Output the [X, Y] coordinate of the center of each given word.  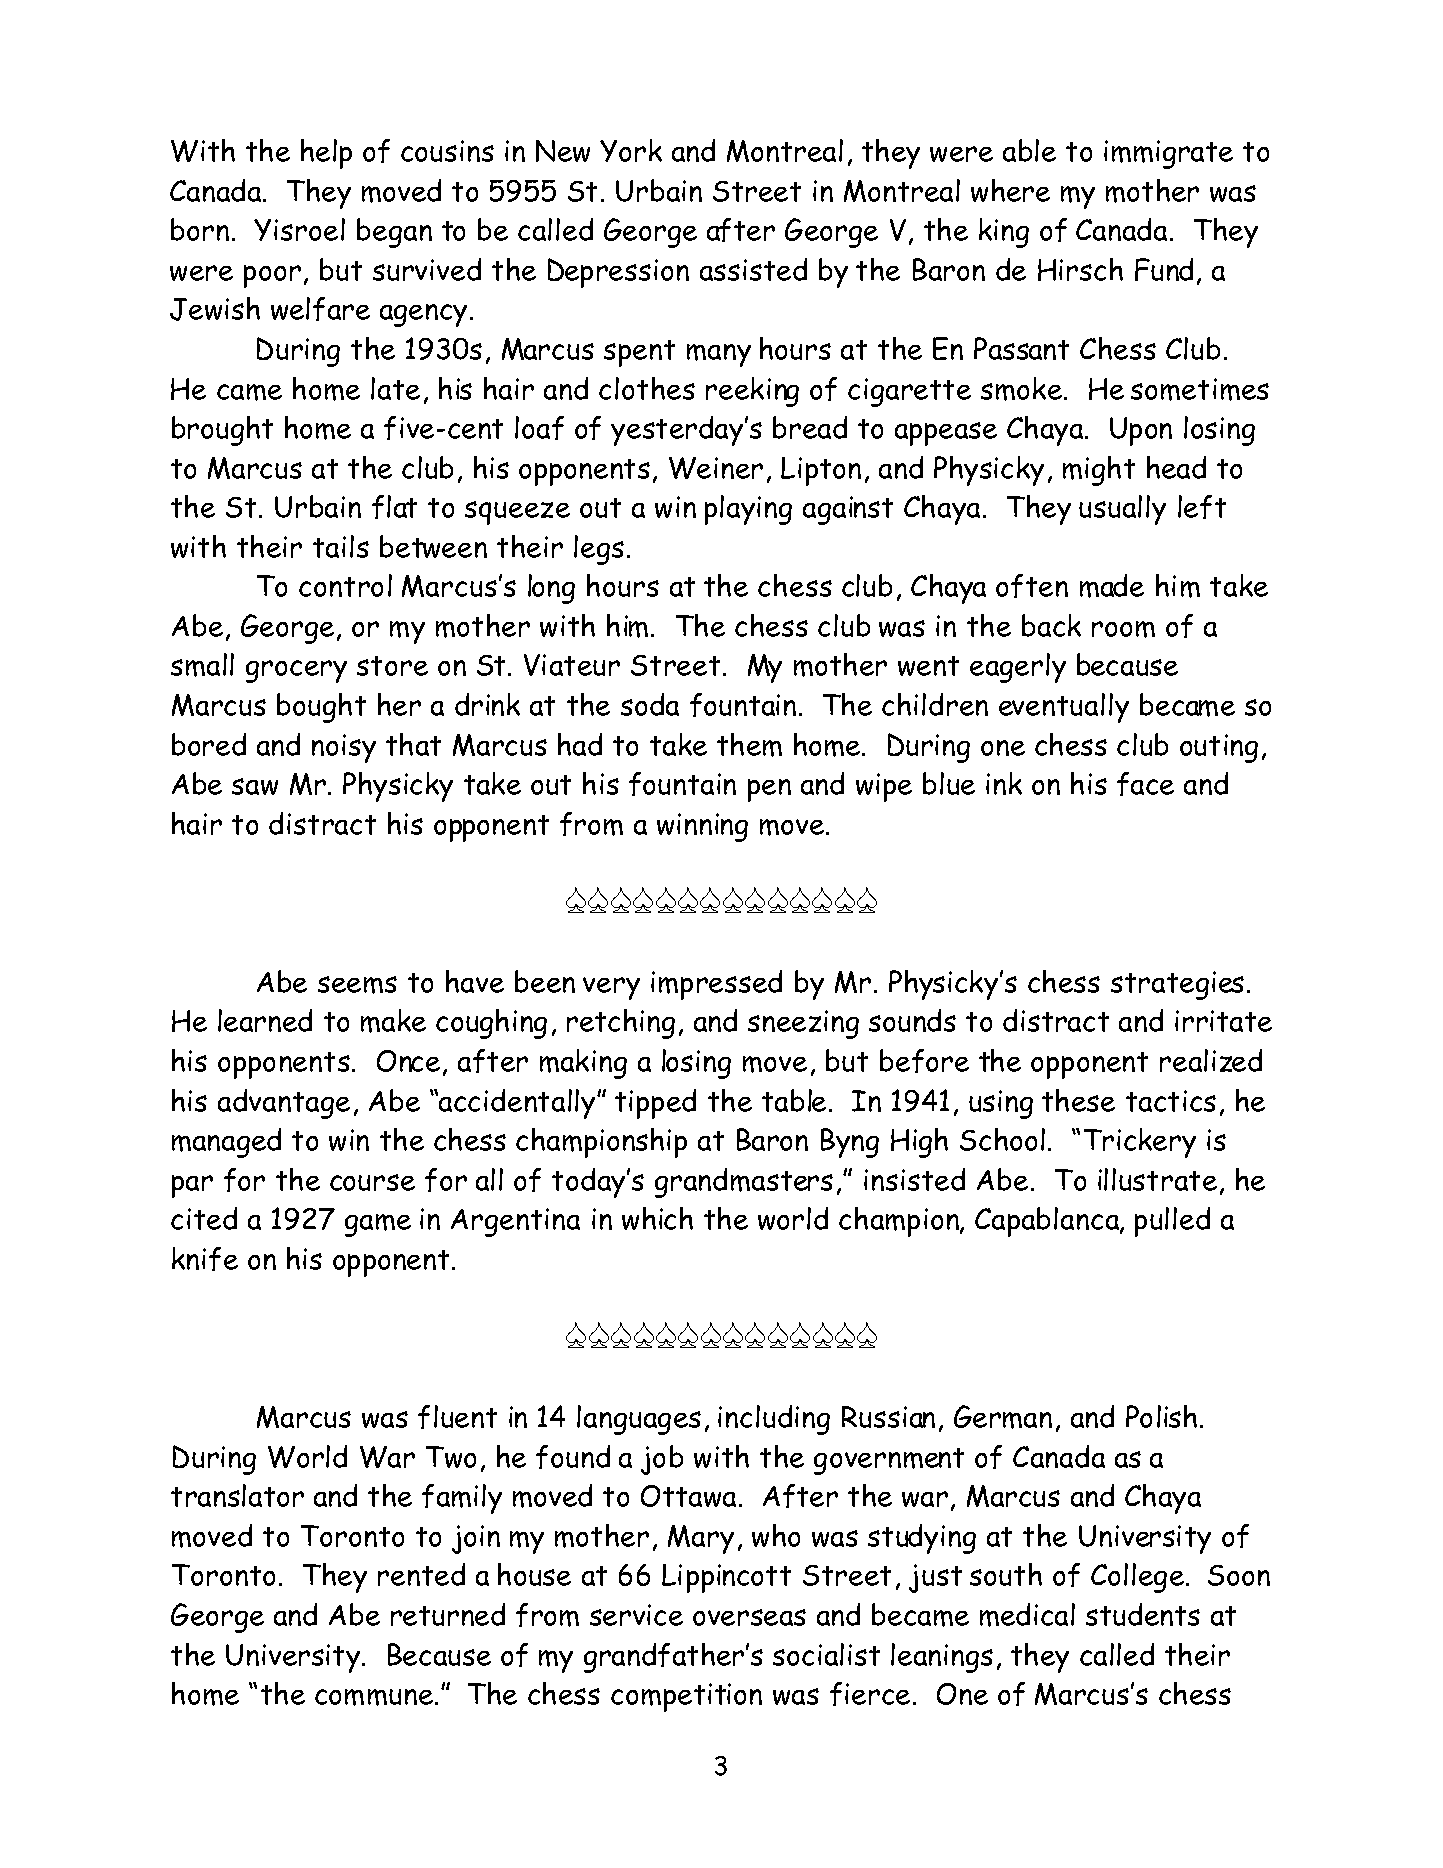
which [657, 1218]
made [1112, 586]
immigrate [1168, 154]
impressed [716, 985]
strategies [1177, 985]
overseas [749, 1617]
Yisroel [299, 229]
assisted [753, 269]
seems [357, 985]
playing [748, 510]
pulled [1172, 1222]
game [378, 1225]
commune [375, 1697]
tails [341, 546]
